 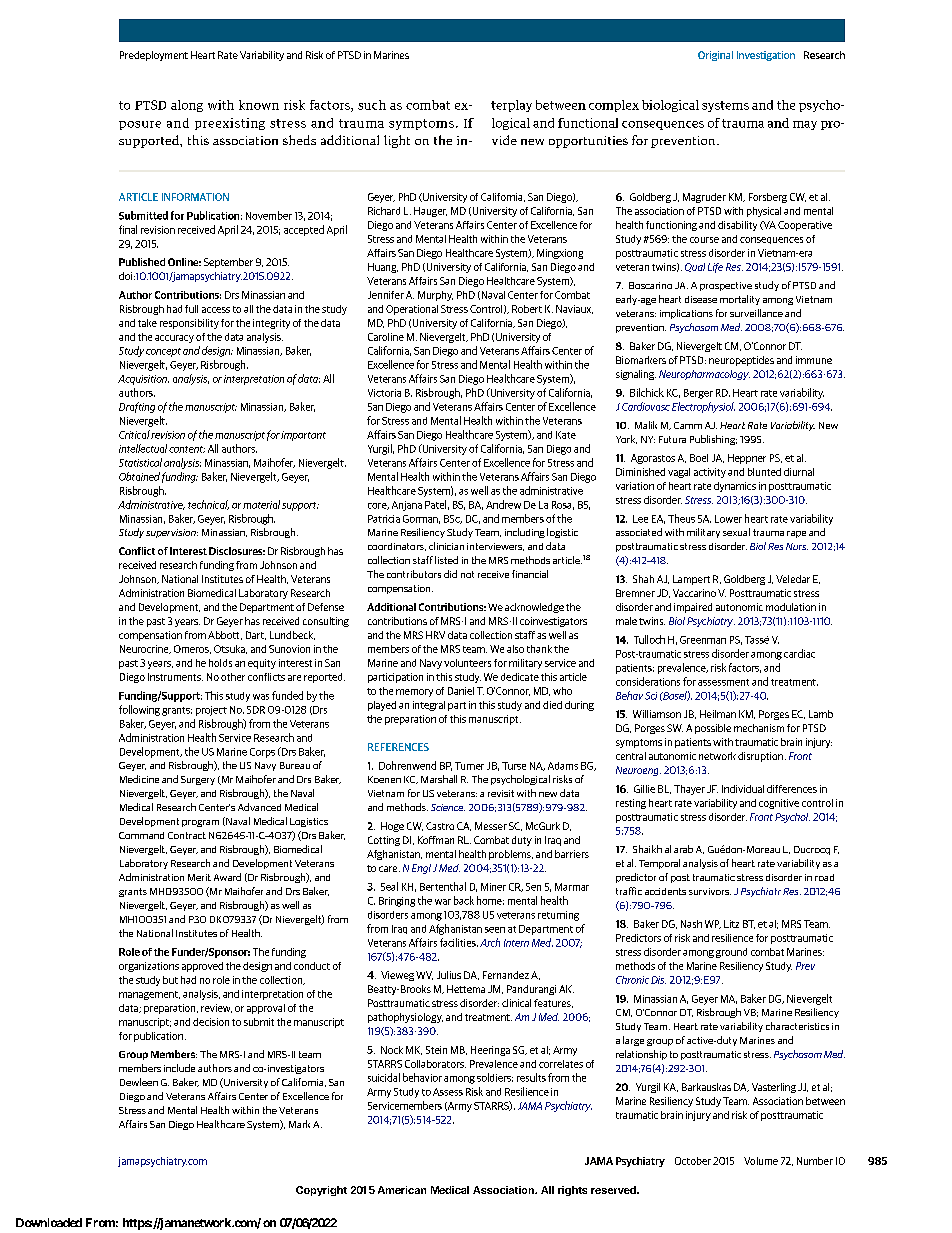 I want to click on along, so click(x=187, y=106).
